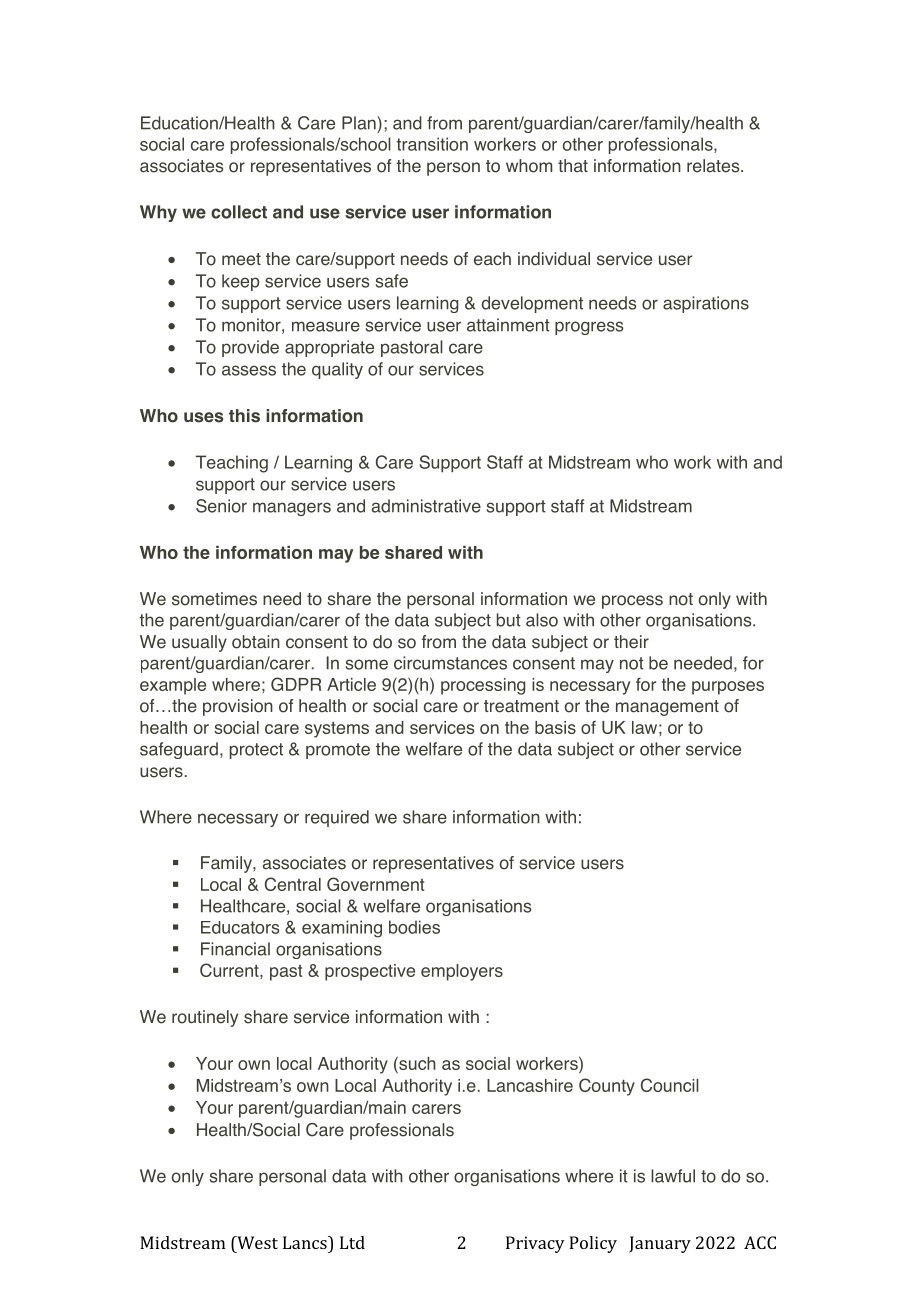 Image resolution: width=924 pixels, height=1308 pixels. I want to click on relates, so click(714, 166).
